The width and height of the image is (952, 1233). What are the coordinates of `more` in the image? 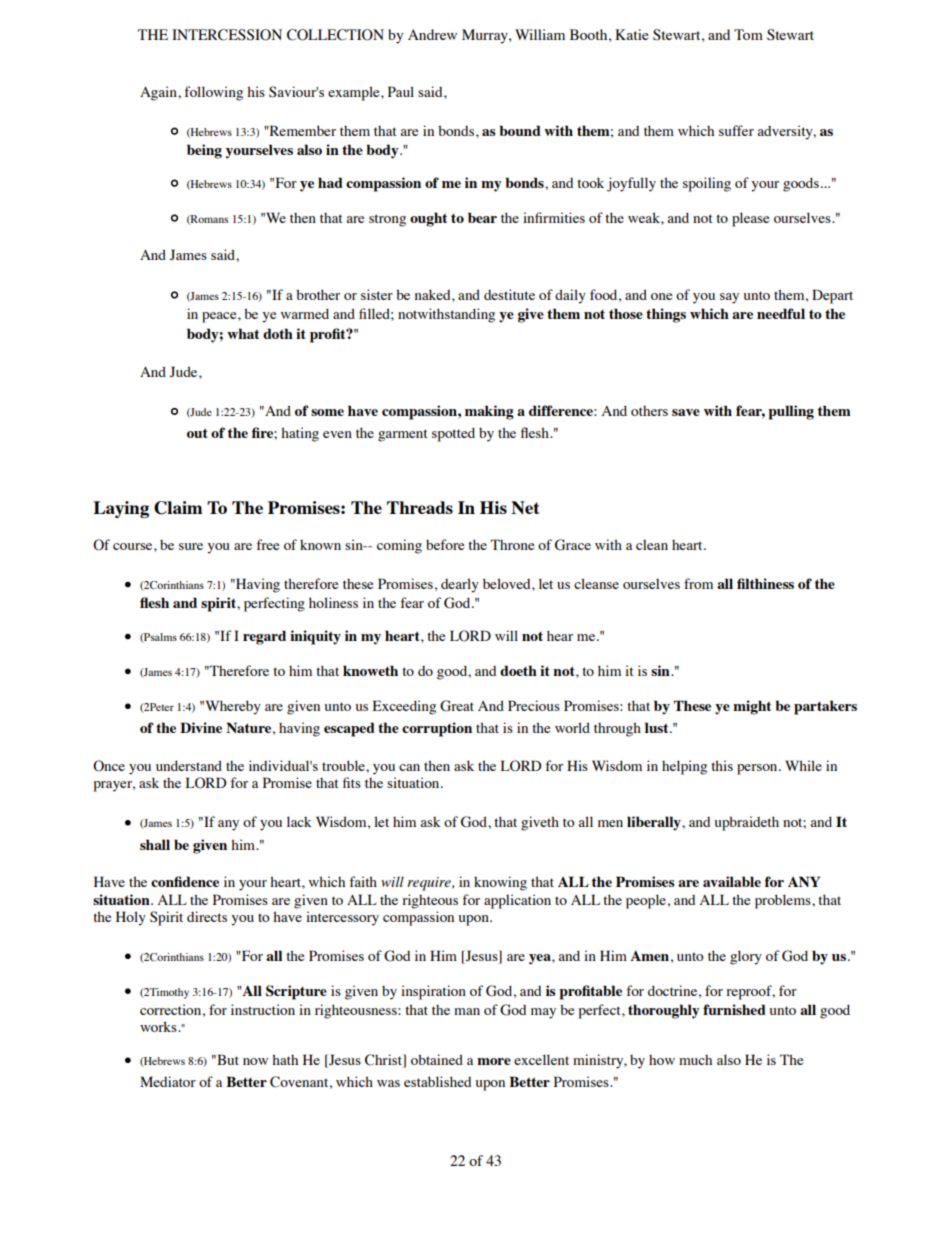 It's located at (494, 1061).
